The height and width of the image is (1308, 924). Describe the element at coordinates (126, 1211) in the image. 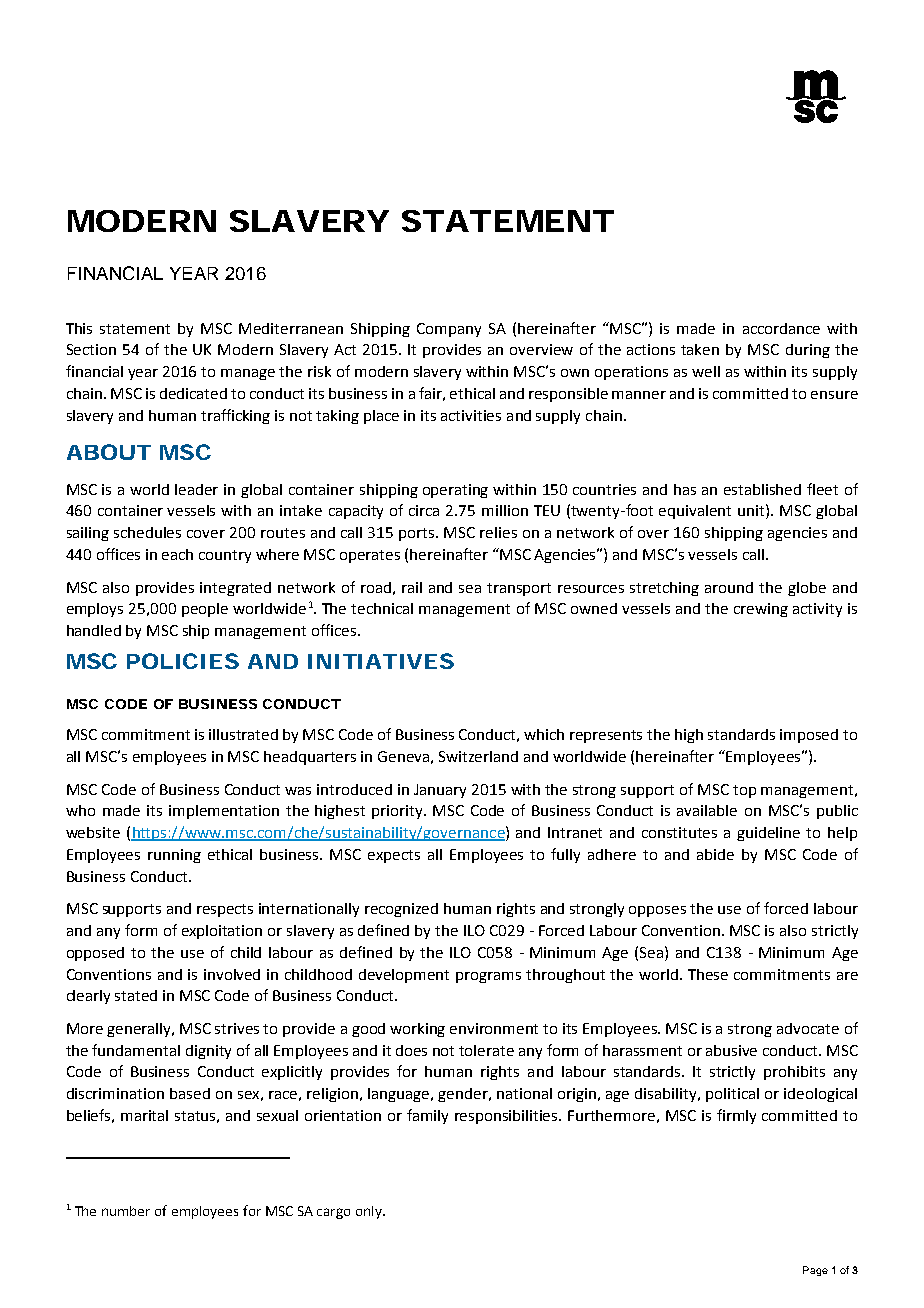

I see `number` at that location.
